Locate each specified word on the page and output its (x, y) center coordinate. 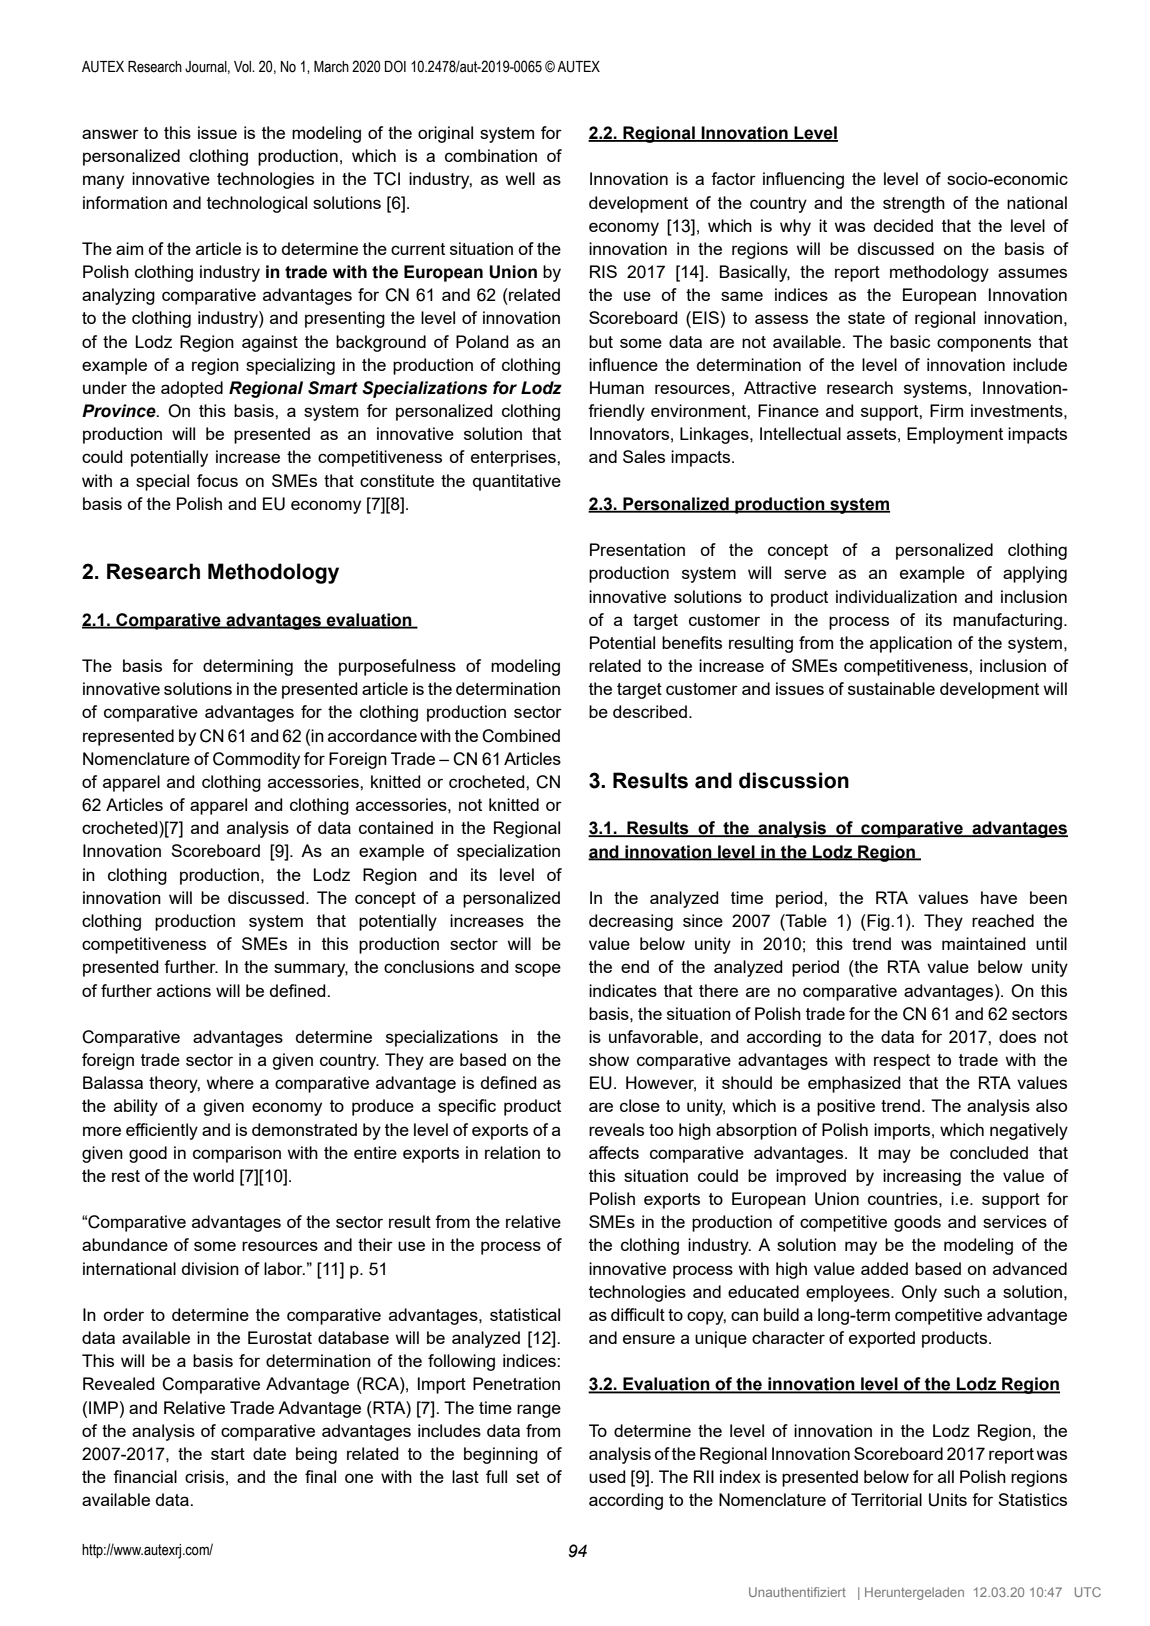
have (999, 897)
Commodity (256, 760)
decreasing (631, 922)
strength (914, 204)
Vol (243, 67)
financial (145, 1476)
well (520, 178)
